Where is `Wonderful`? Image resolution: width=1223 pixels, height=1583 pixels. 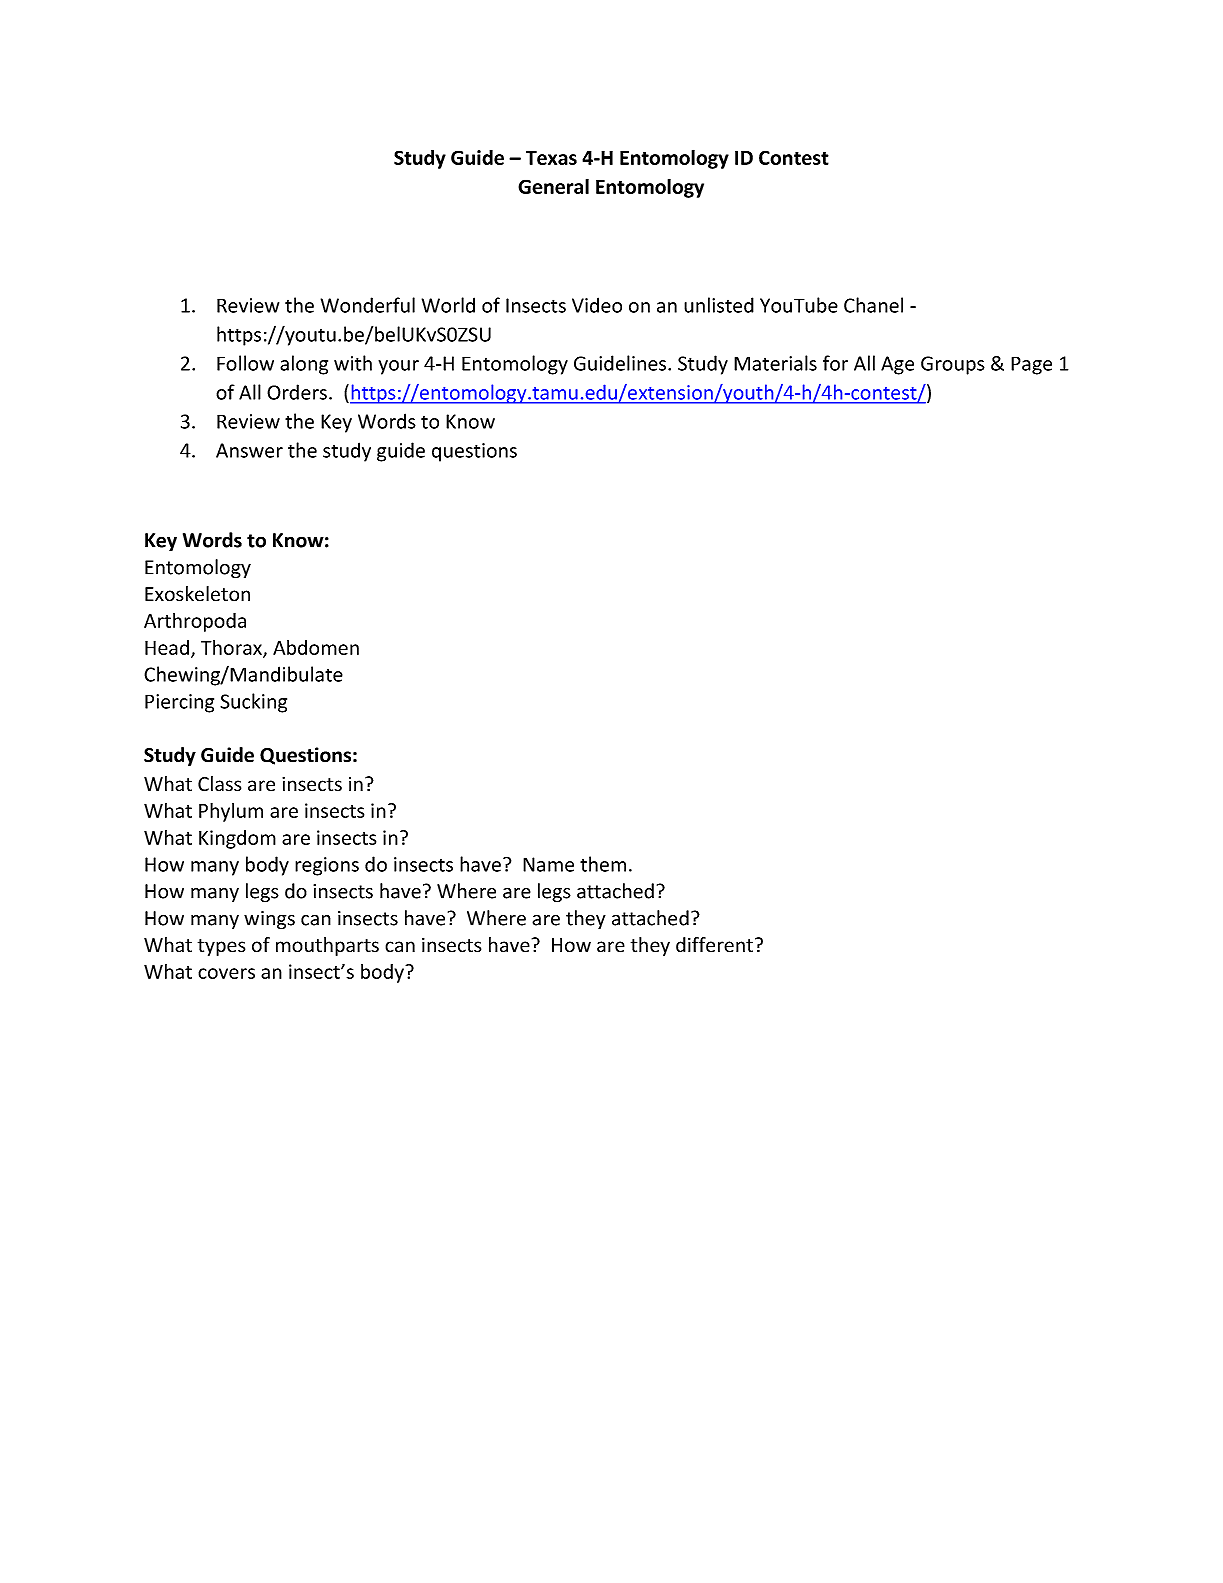
Wonderful is located at coordinates (368, 305).
